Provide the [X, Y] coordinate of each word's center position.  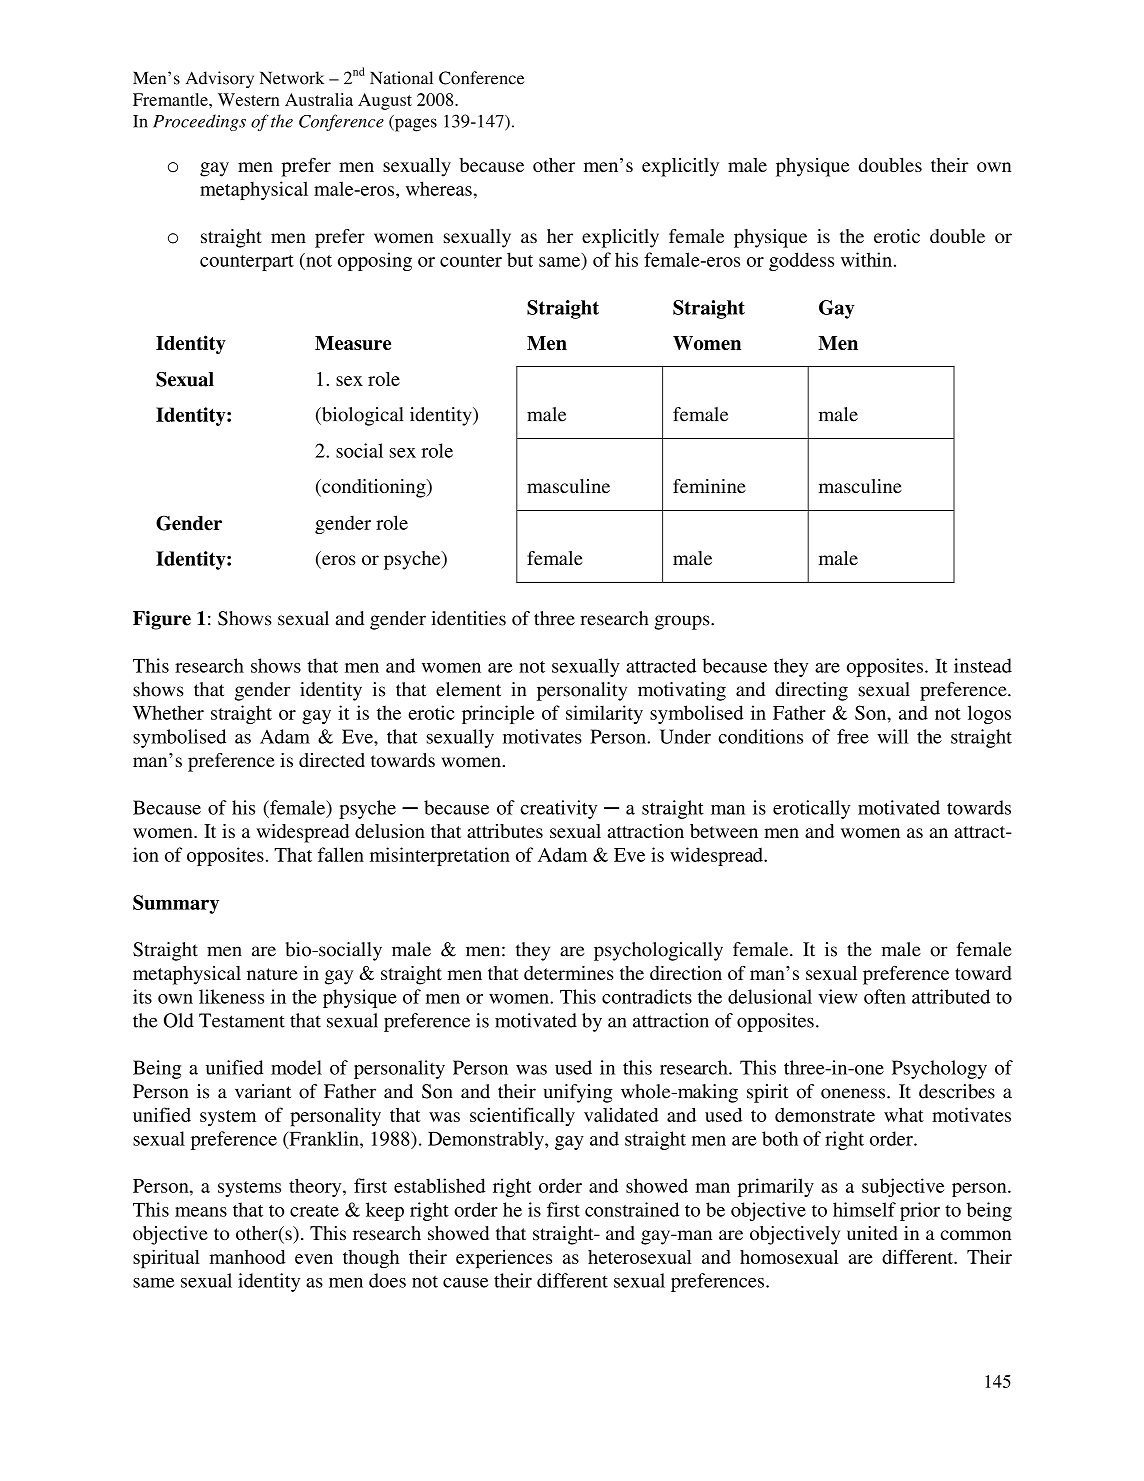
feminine [709, 486]
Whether [168, 712]
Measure [353, 343]
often [885, 996]
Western [249, 99]
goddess [801, 261]
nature [272, 974]
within [866, 259]
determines [569, 973]
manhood [248, 1257]
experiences [504, 1259]
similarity [604, 714]
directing [811, 691]
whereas [439, 188]
